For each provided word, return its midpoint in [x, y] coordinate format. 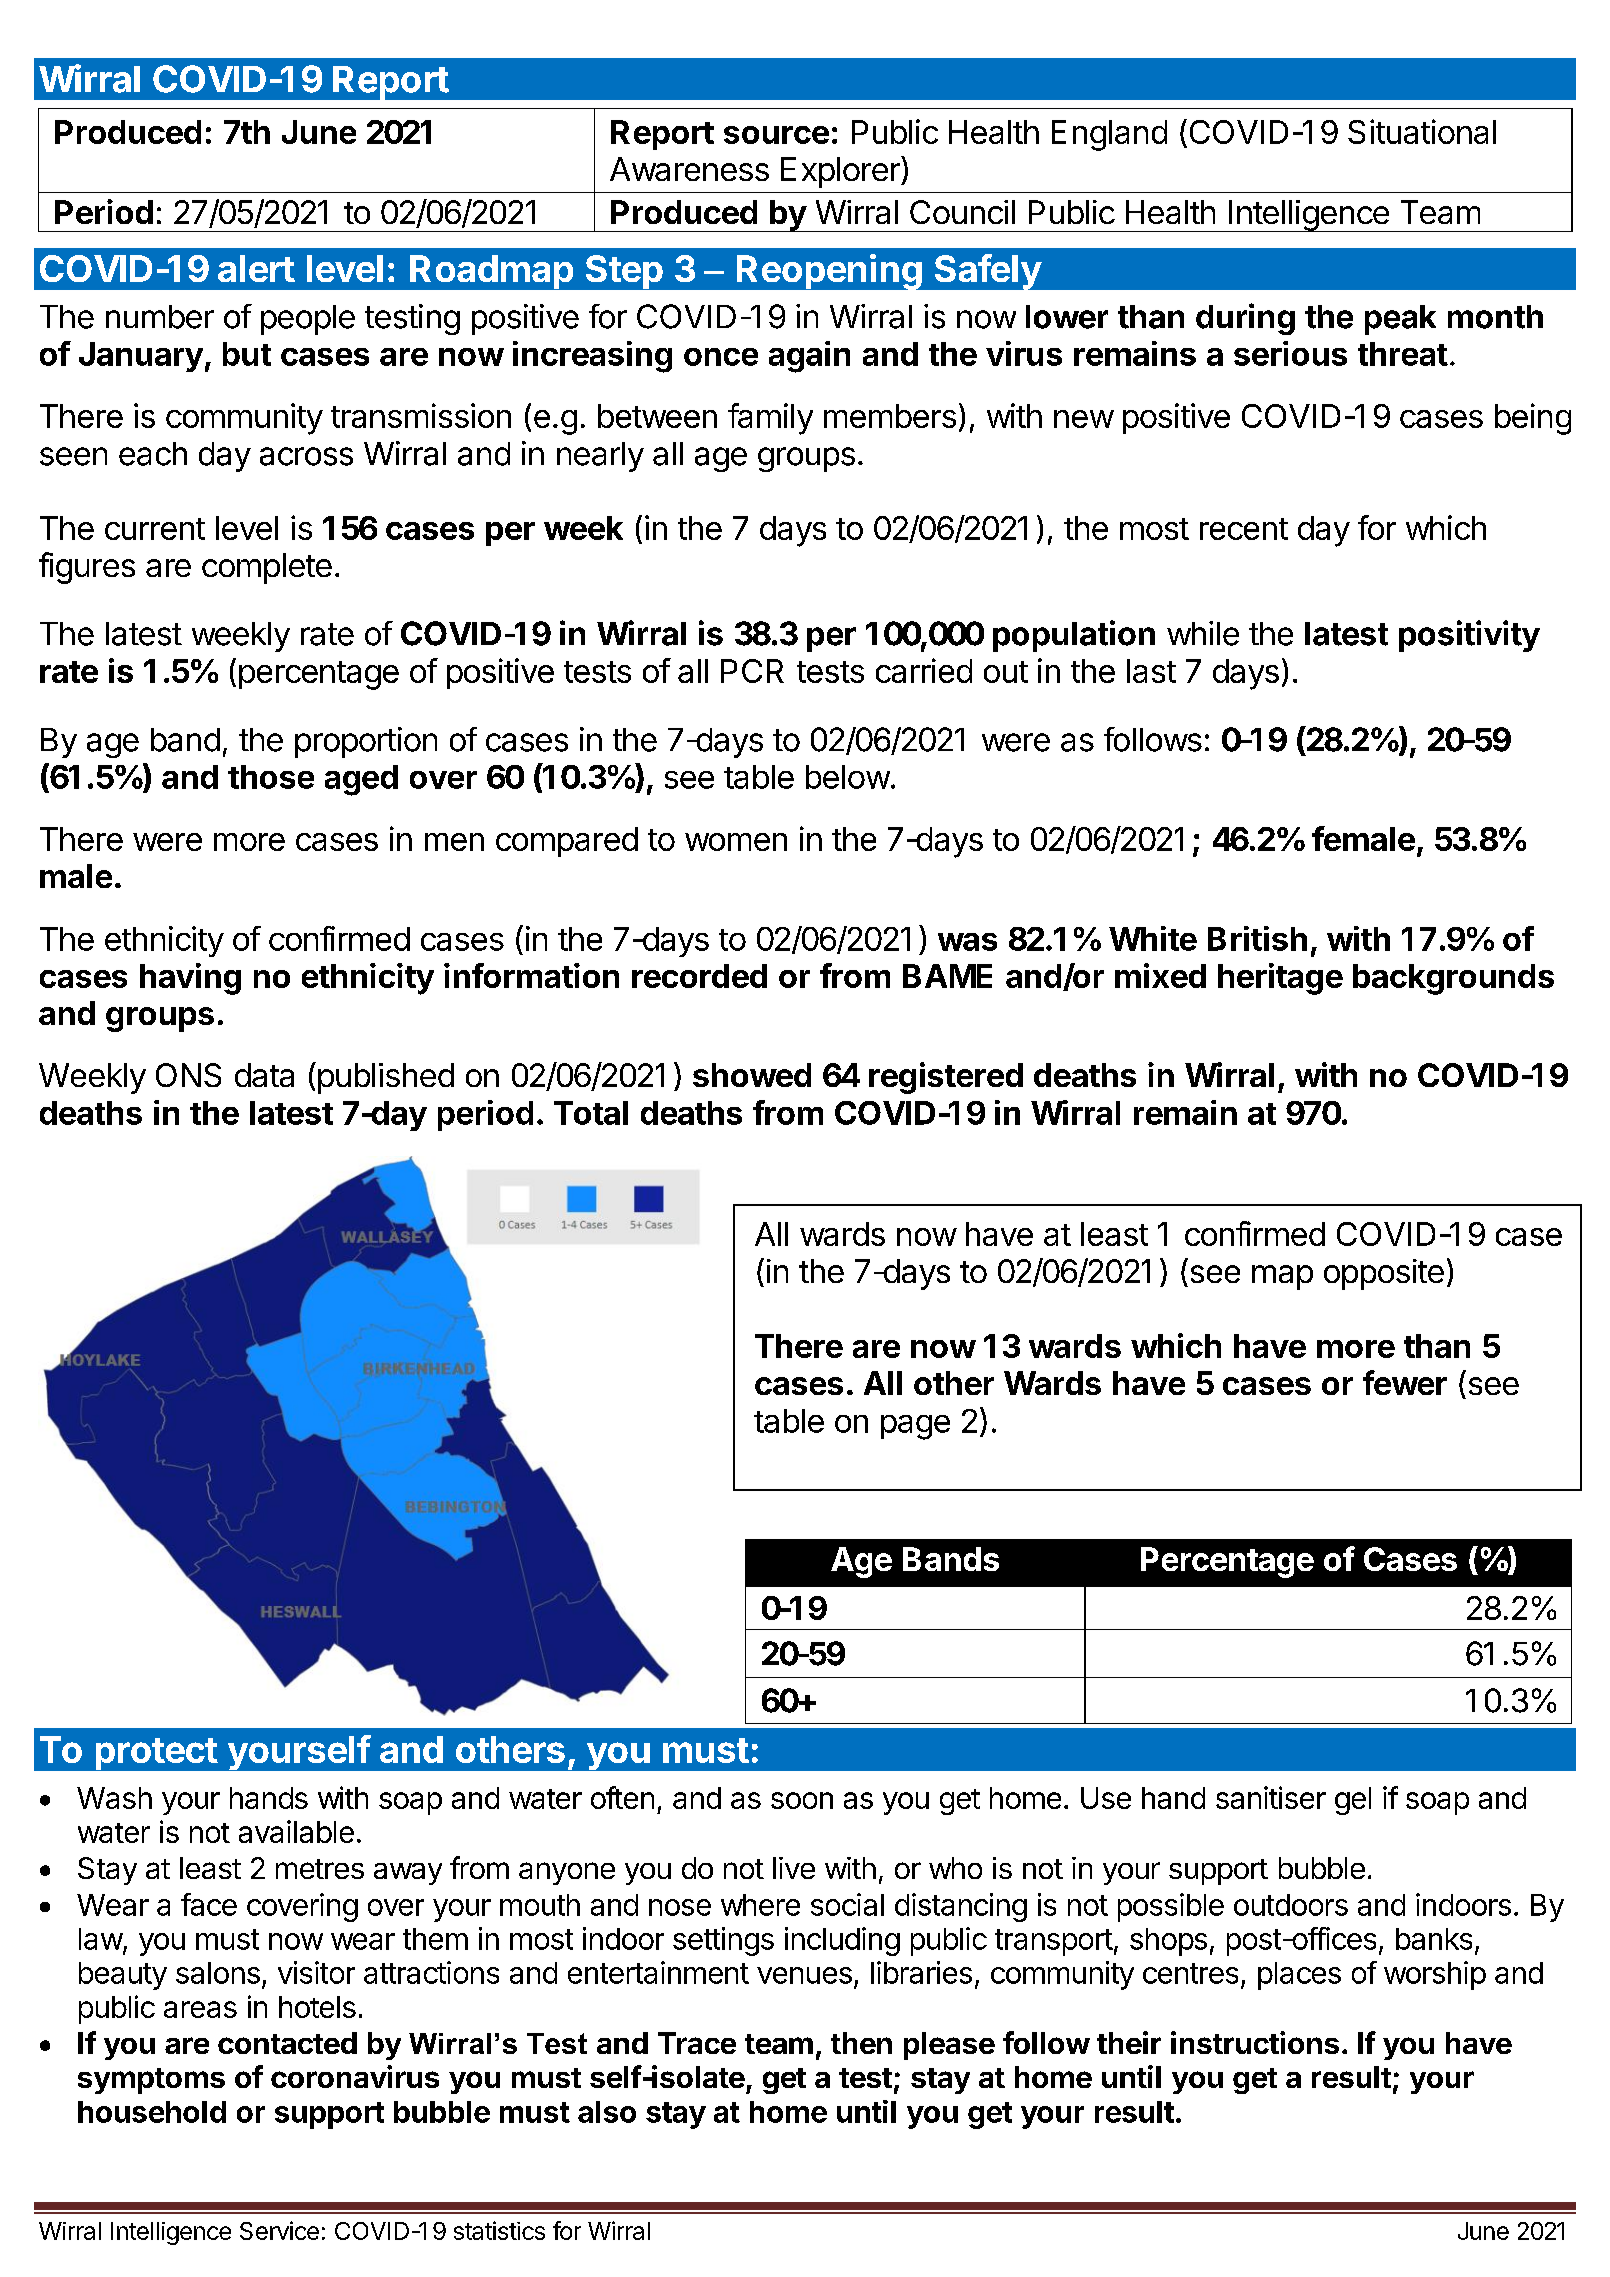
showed [752, 1075]
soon [802, 1800]
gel [1353, 1801]
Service [279, 2230]
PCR [752, 671]
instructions [1255, 2042]
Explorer [841, 172]
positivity [1469, 636]
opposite [1384, 1274]
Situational [1422, 131]
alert [256, 268]
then [861, 2043]
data [264, 1075]
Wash [114, 1798]
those [271, 777]
